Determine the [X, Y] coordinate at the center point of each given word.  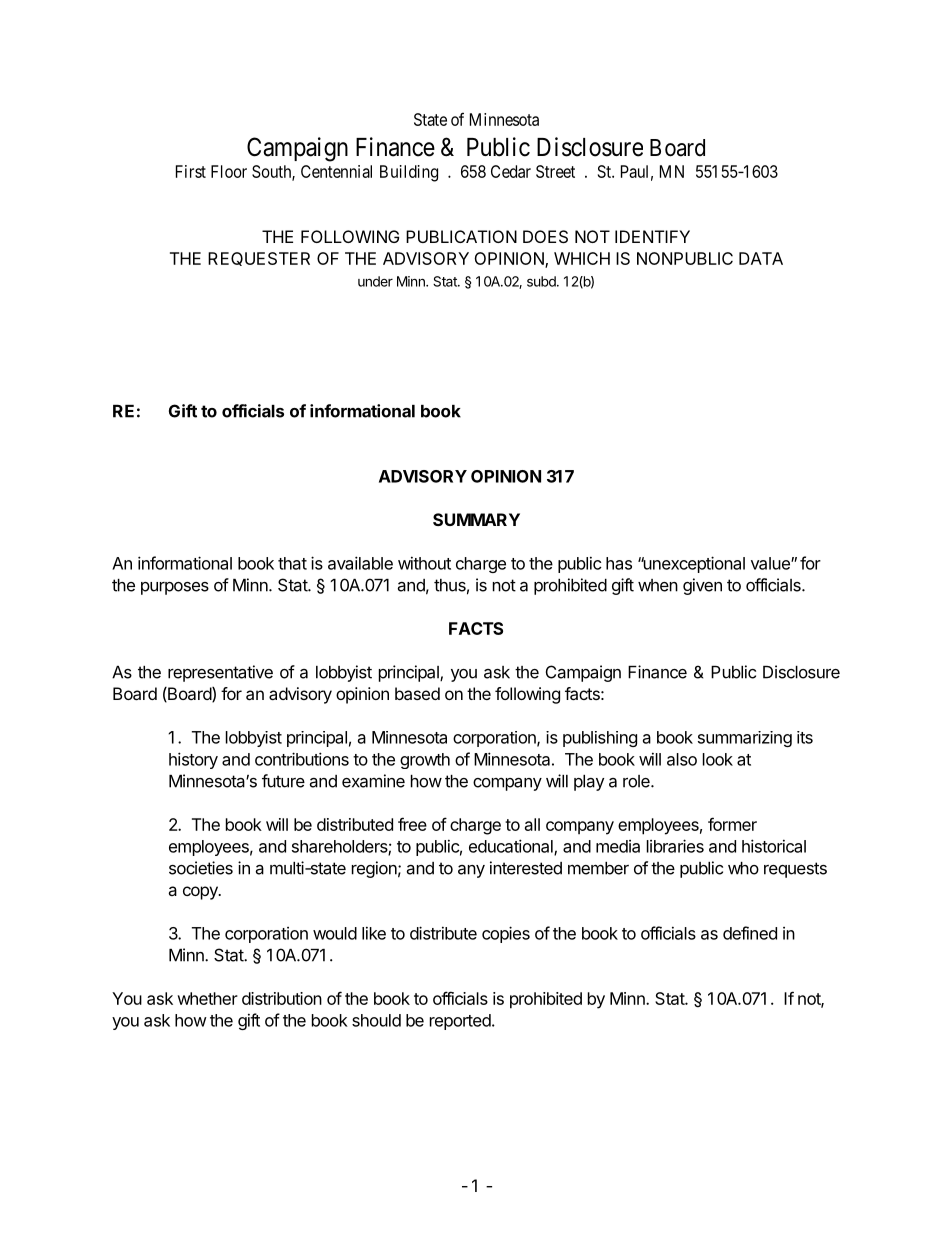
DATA [761, 258]
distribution [282, 998]
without [424, 563]
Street [555, 171]
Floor [229, 171]
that [292, 563]
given [702, 586]
